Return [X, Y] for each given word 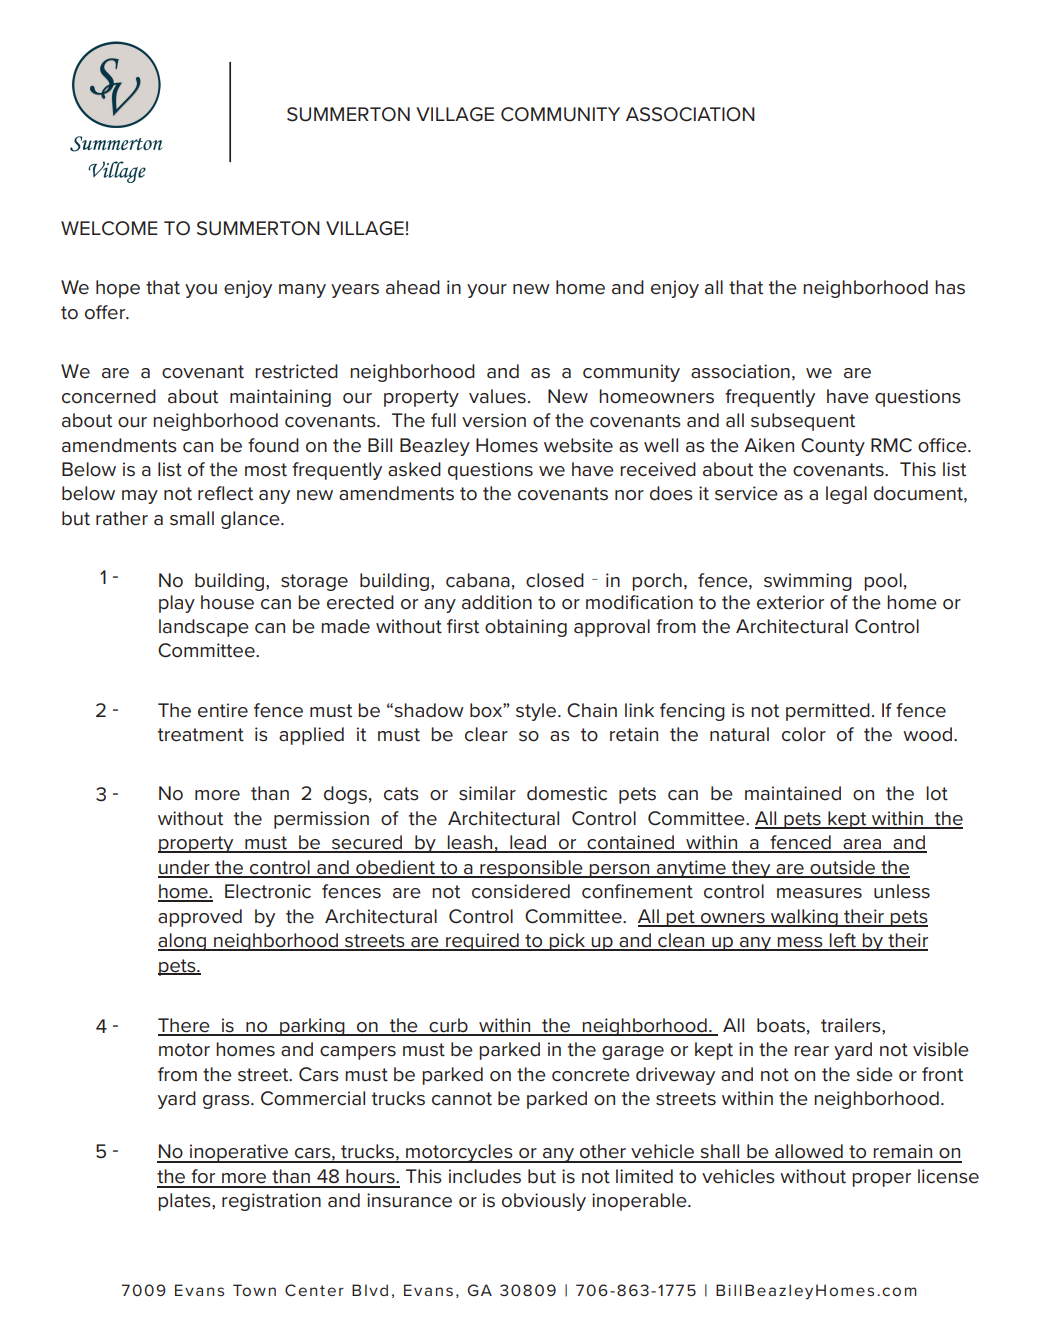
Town [254, 1290]
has [950, 287]
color [804, 734]
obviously [544, 1202]
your [487, 291]
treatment [201, 735]
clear [486, 734]
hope [118, 289]
